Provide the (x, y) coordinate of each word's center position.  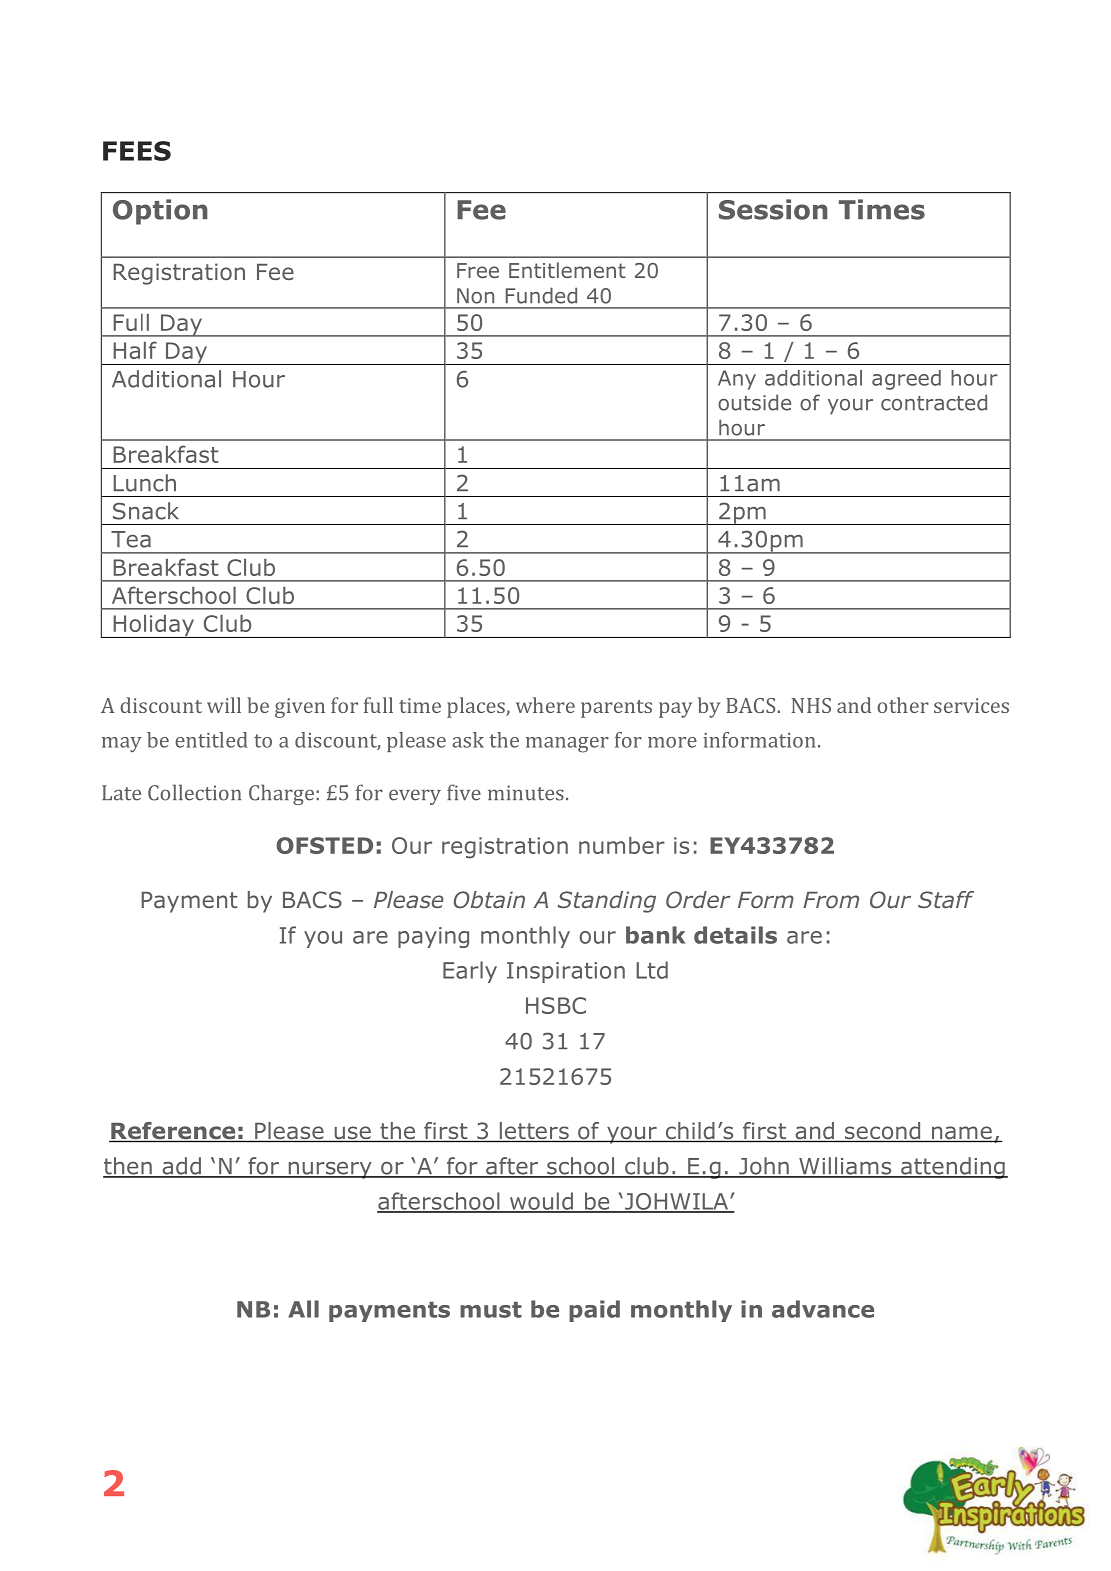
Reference (173, 1132)
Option (160, 212)
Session (773, 209)
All (303, 1309)
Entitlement (567, 270)
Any (737, 380)
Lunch (144, 483)
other (903, 705)
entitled (211, 740)
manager (567, 745)
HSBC (556, 1005)
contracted (934, 402)
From (831, 900)
